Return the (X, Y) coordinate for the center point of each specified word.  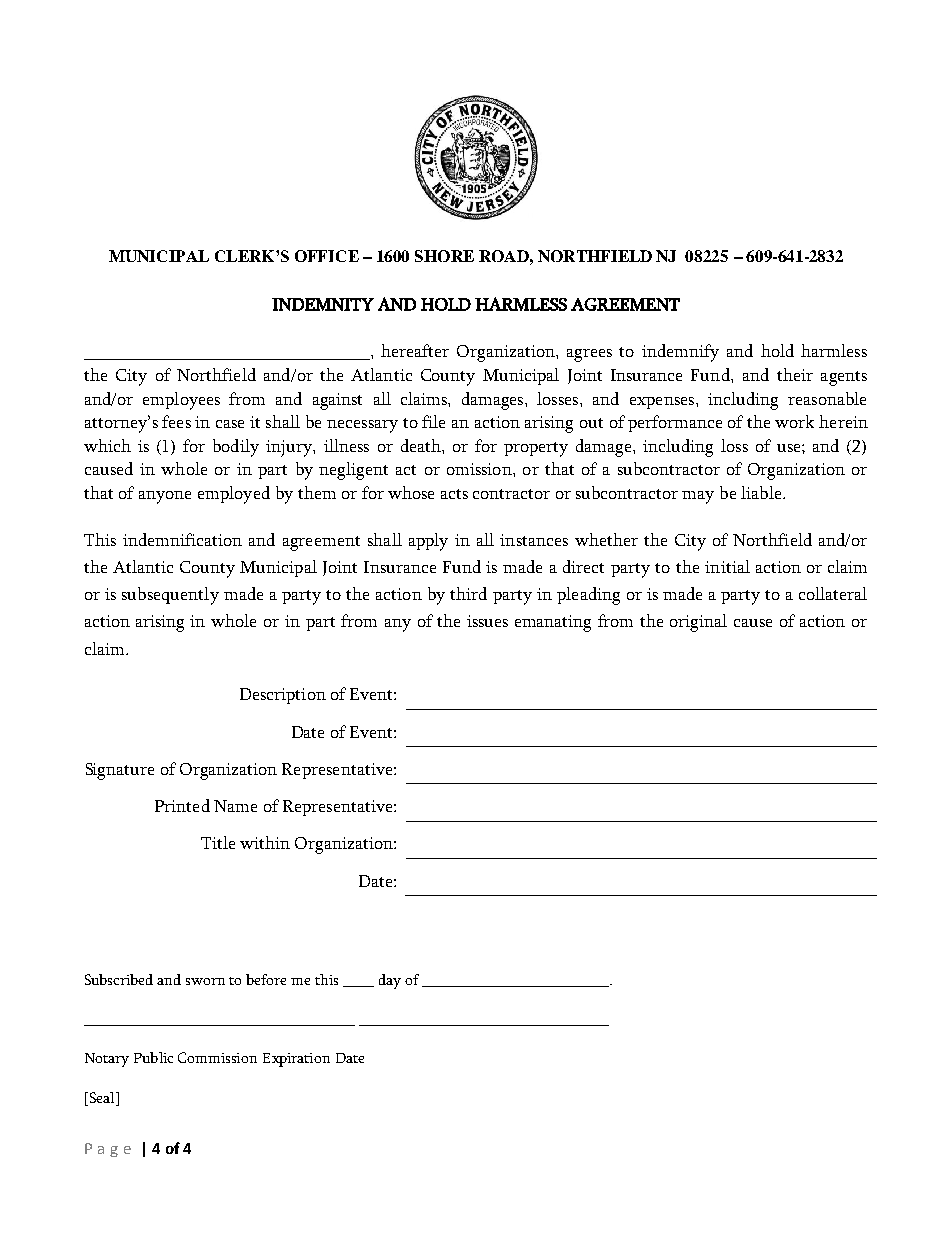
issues (487, 621)
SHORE (444, 256)
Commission (217, 1057)
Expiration (296, 1060)
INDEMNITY (323, 304)
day (390, 981)
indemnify (680, 353)
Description (283, 696)
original (698, 623)
